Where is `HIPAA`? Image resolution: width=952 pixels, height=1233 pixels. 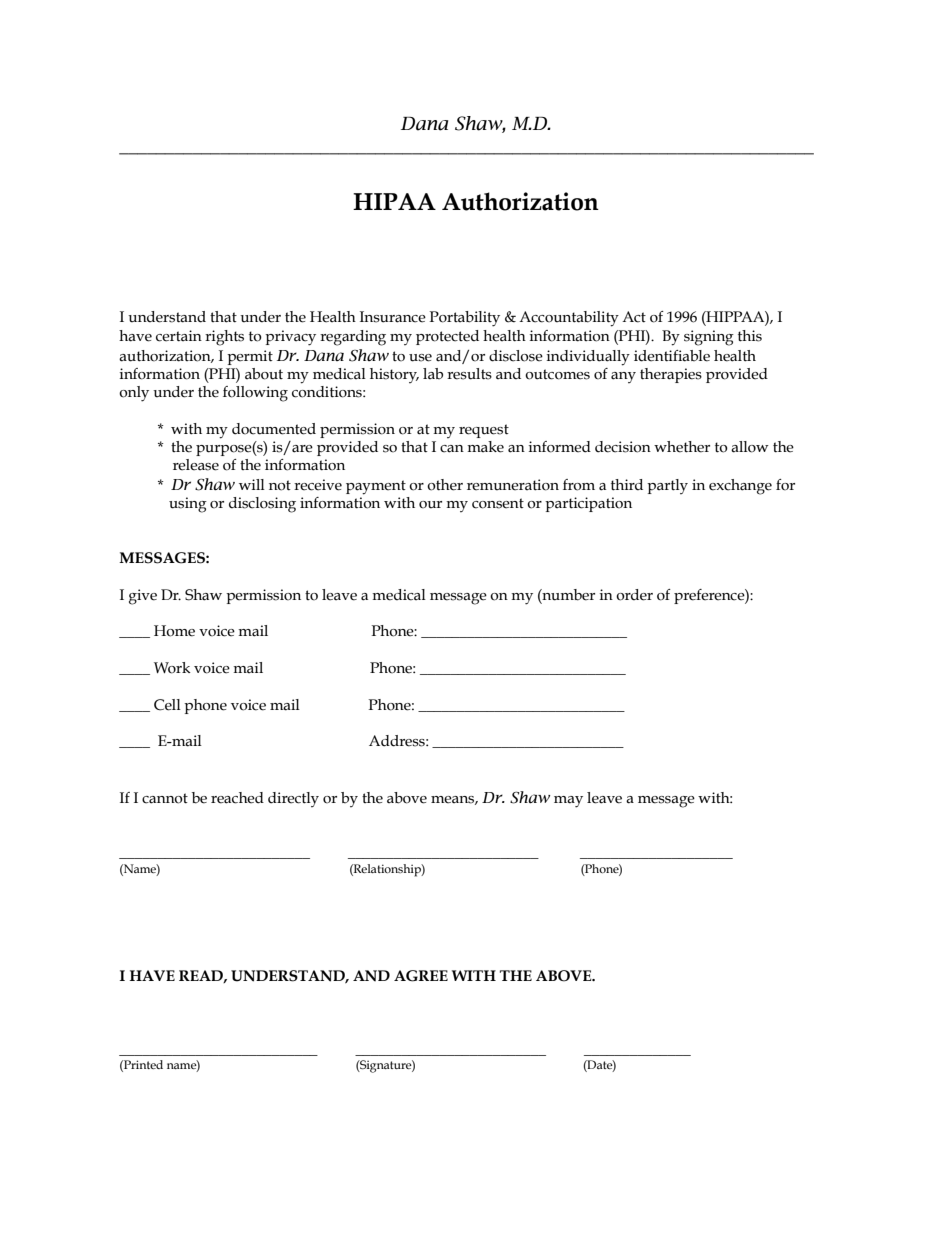 HIPAA is located at coordinates (394, 201).
